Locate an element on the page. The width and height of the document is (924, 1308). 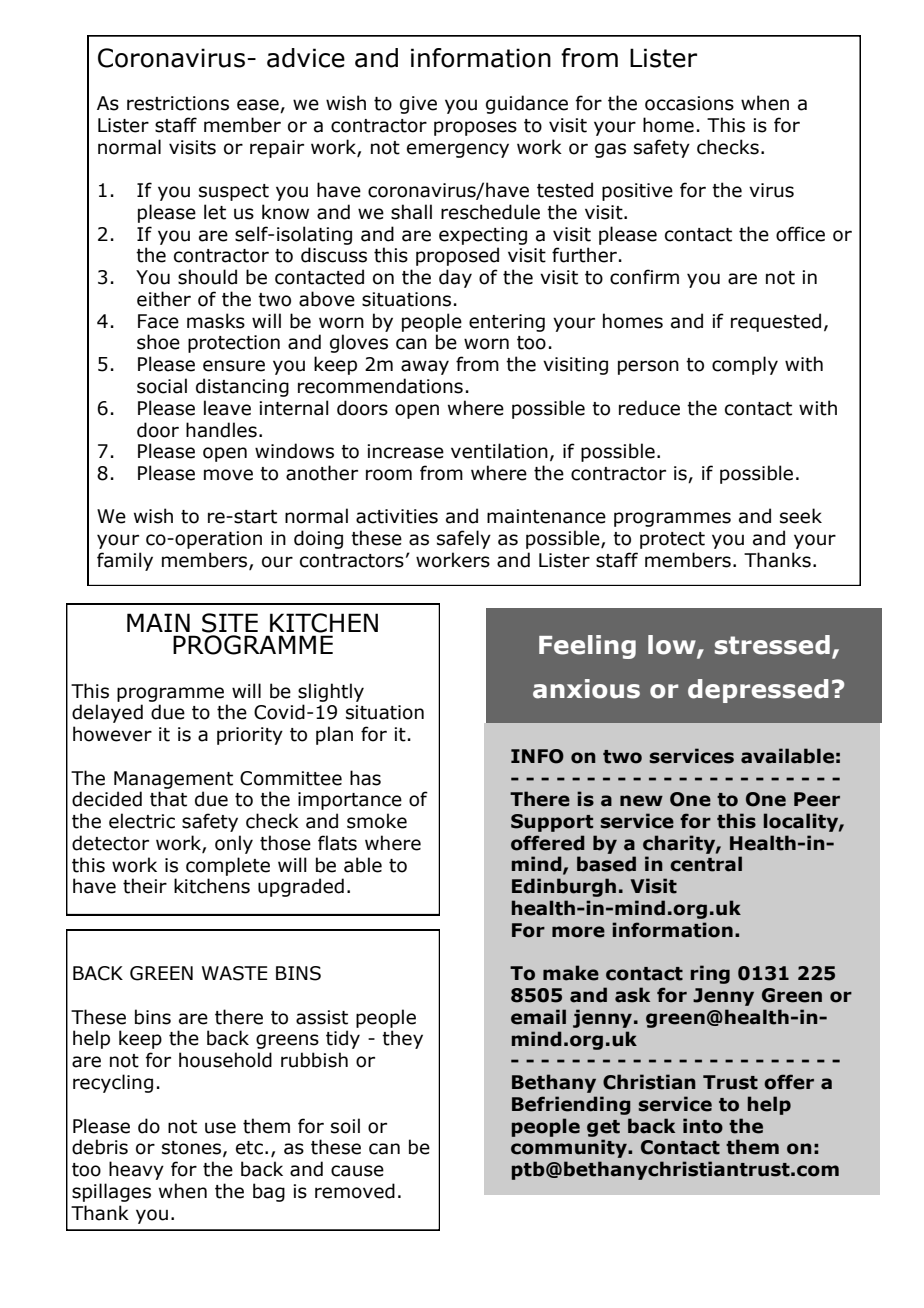
SITE is located at coordinates (230, 623).
